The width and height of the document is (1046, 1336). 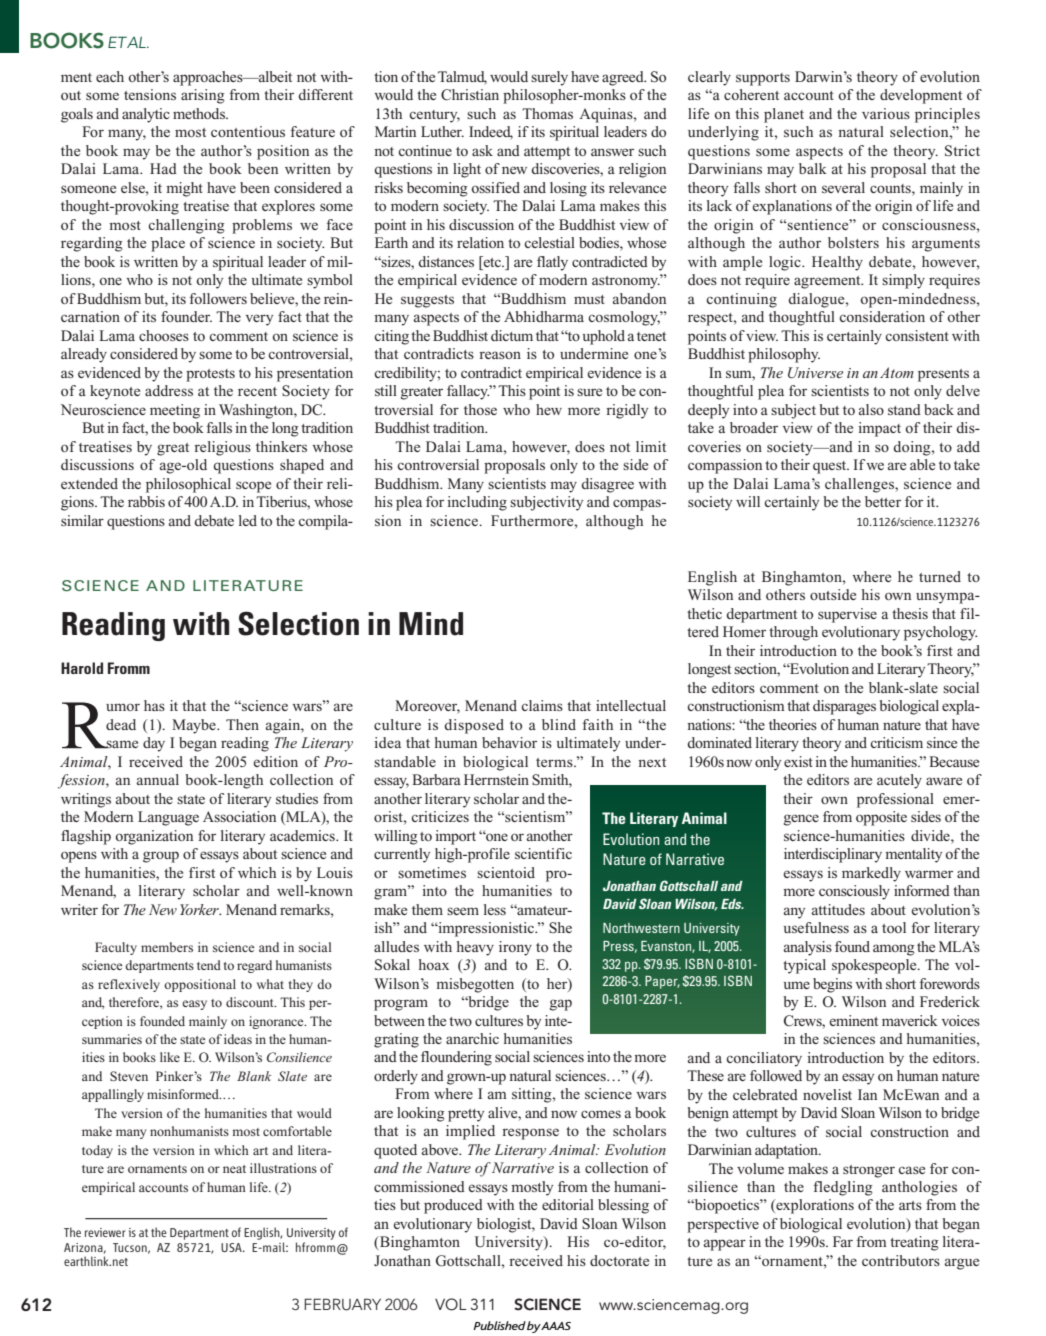 I want to click on disparages, so click(x=844, y=707).
